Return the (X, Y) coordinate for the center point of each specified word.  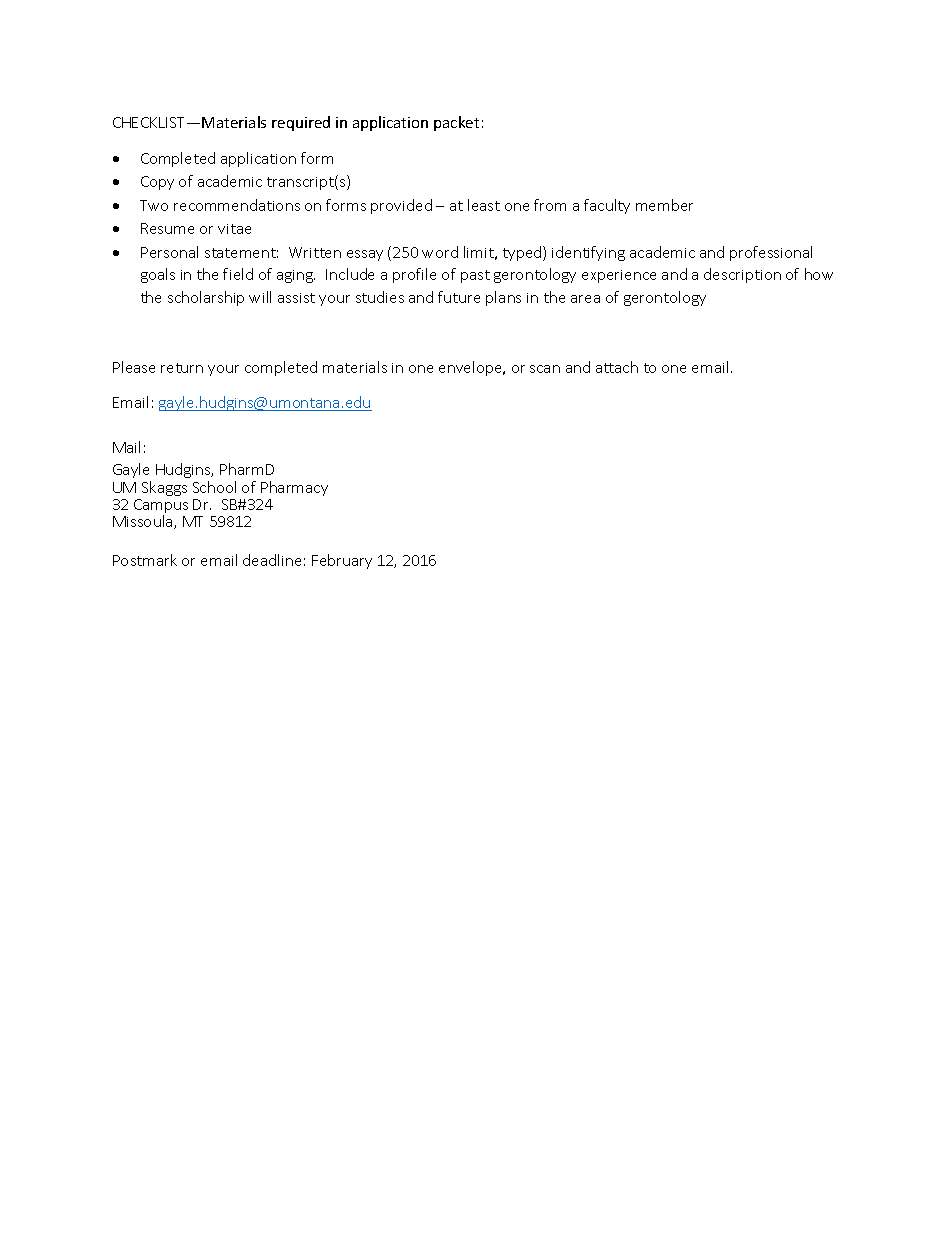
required (301, 123)
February (342, 561)
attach (617, 367)
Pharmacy (294, 488)
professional (771, 253)
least (484, 205)
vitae (234, 229)
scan (545, 369)
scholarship (206, 298)
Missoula (144, 522)
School (214, 487)
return (182, 368)
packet (456, 123)
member (664, 205)
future (459, 297)
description (742, 275)
